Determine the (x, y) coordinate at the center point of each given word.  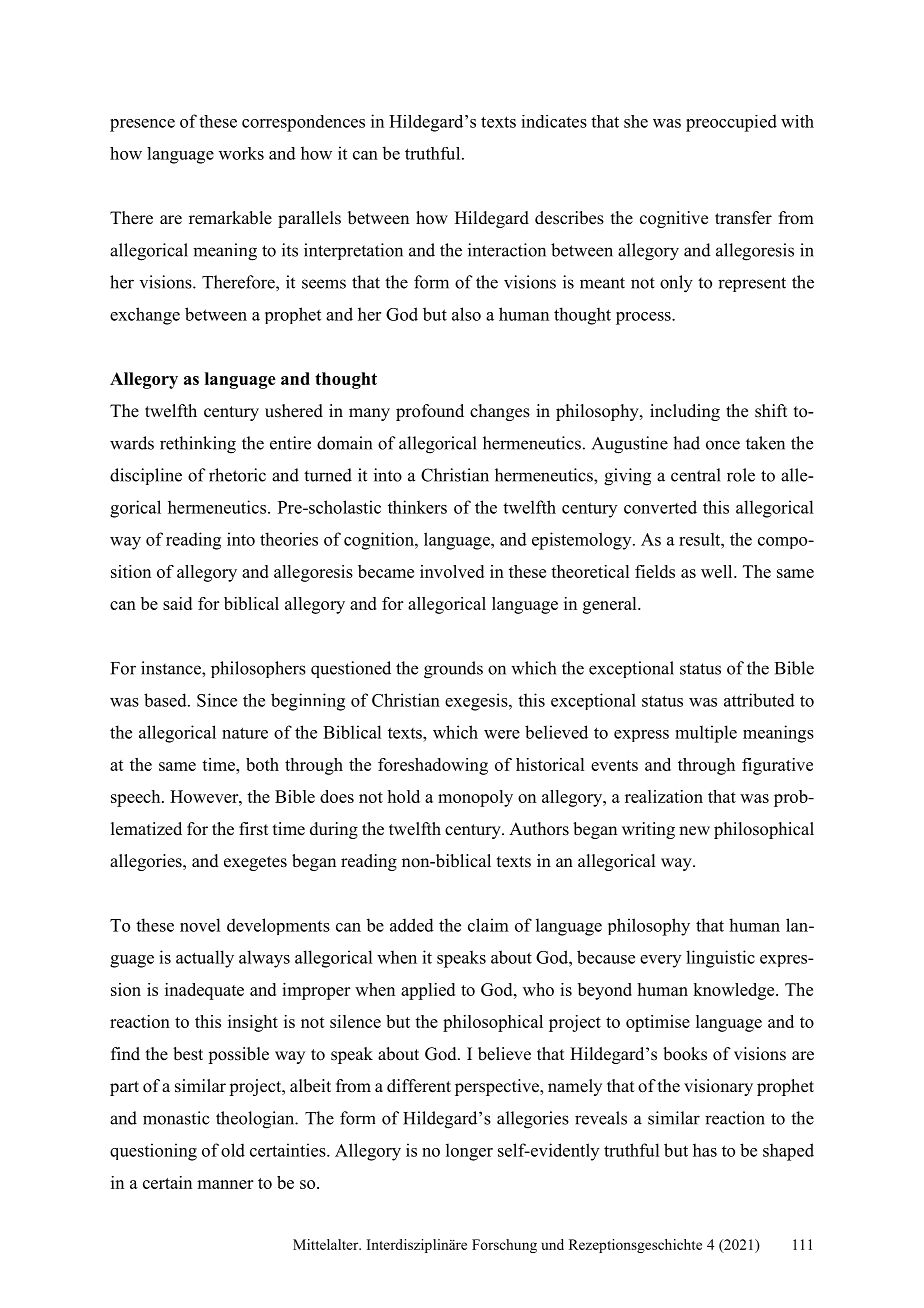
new (694, 831)
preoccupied (731, 123)
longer (469, 1152)
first (253, 829)
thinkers (417, 507)
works (241, 153)
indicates (554, 121)
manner (225, 1184)
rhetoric (237, 475)
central (696, 475)
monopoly (475, 798)
